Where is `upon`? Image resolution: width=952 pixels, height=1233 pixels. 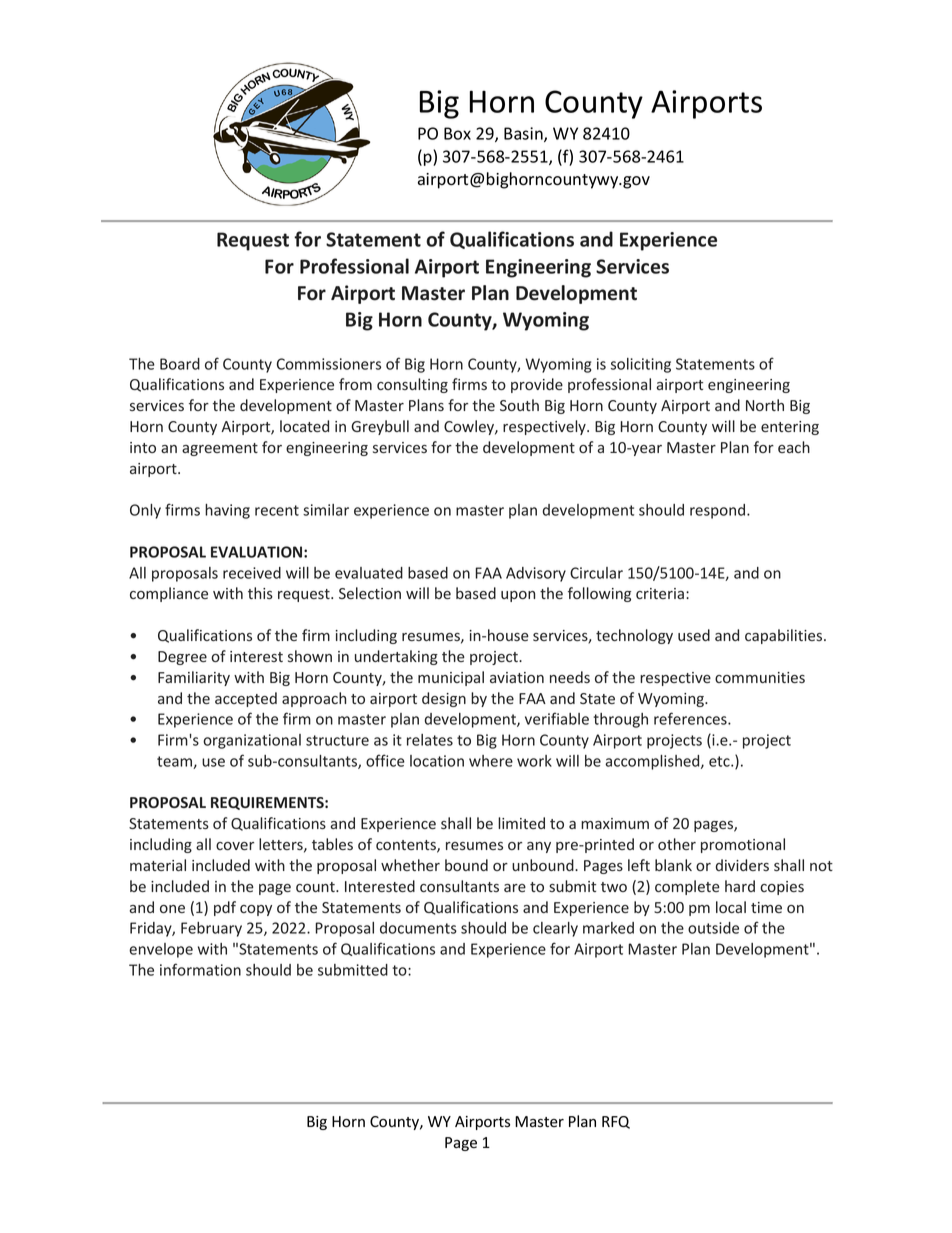 upon is located at coordinates (518, 596).
